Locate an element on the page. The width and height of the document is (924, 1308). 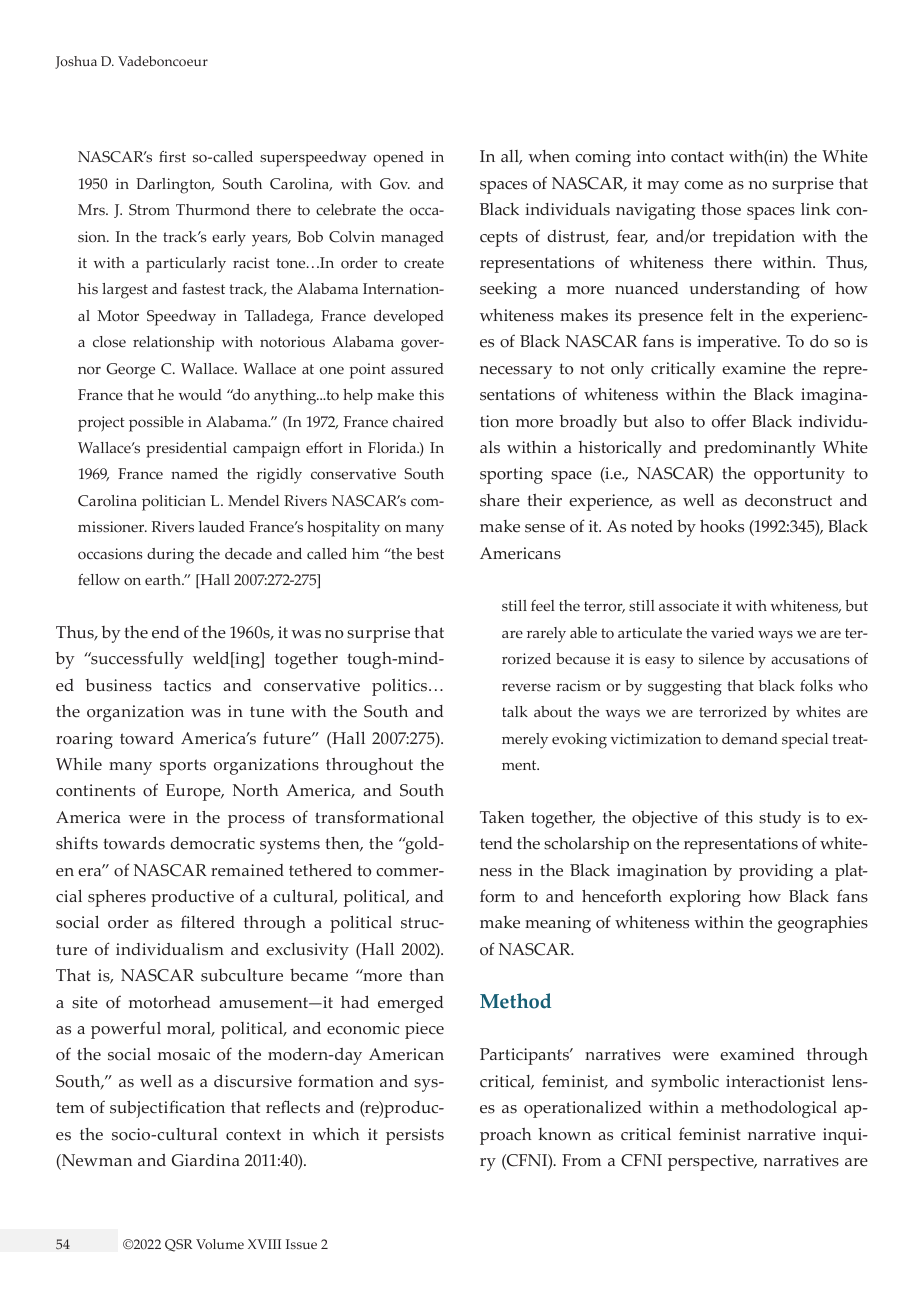
first is located at coordinates (172, 157).
